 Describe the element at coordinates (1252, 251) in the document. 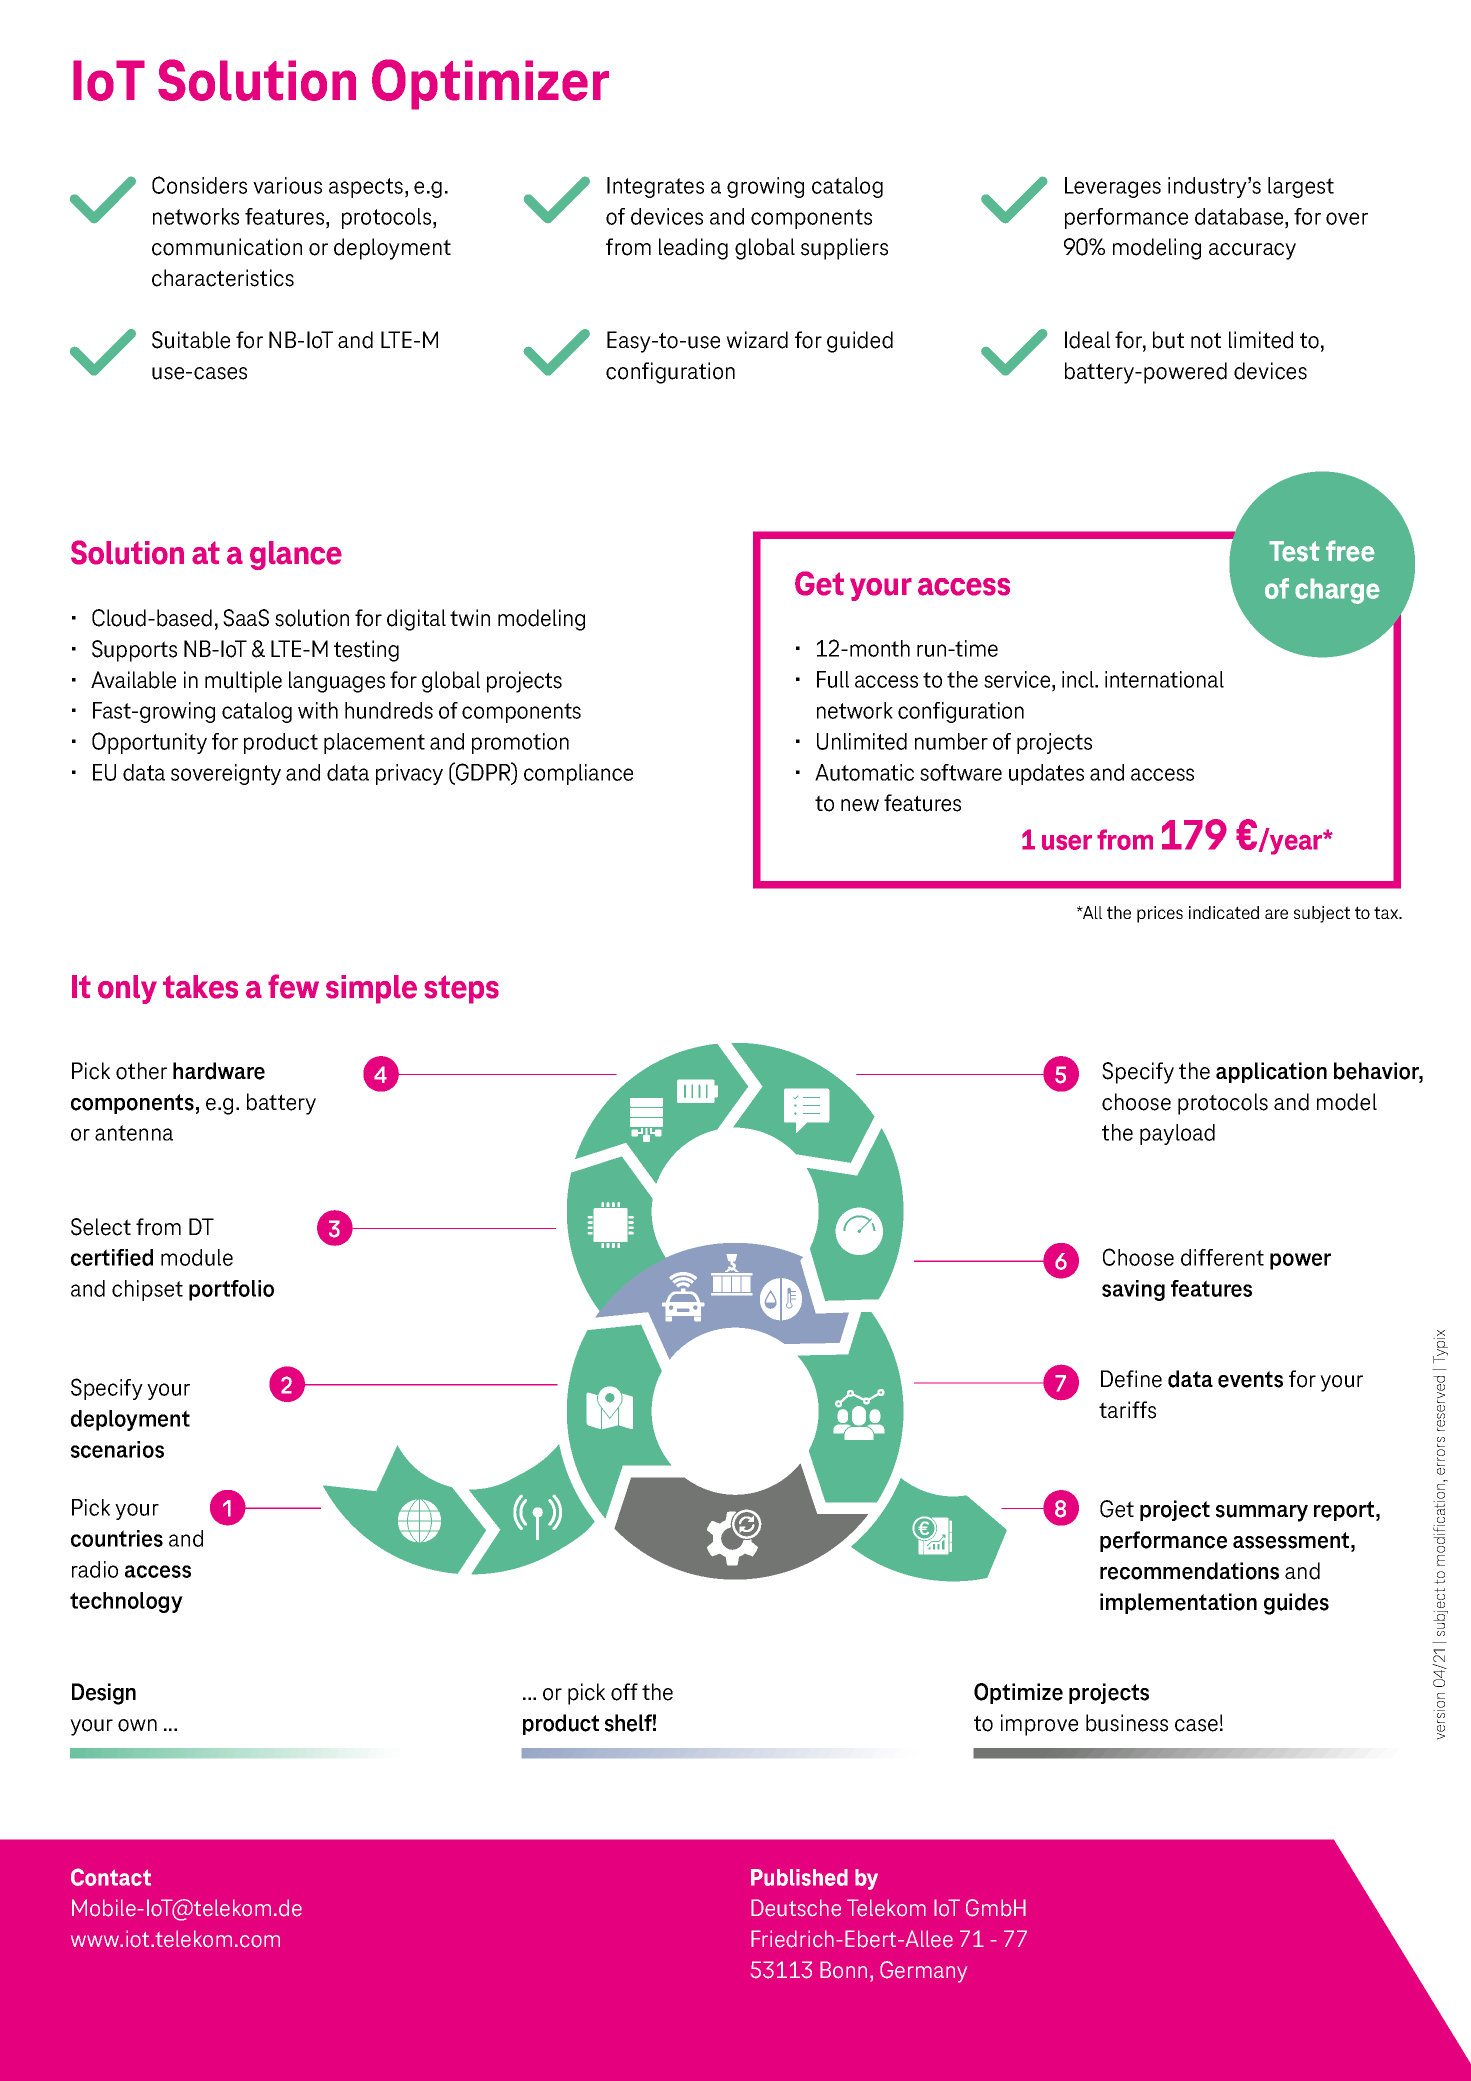

I see `accuracy` at that location.
